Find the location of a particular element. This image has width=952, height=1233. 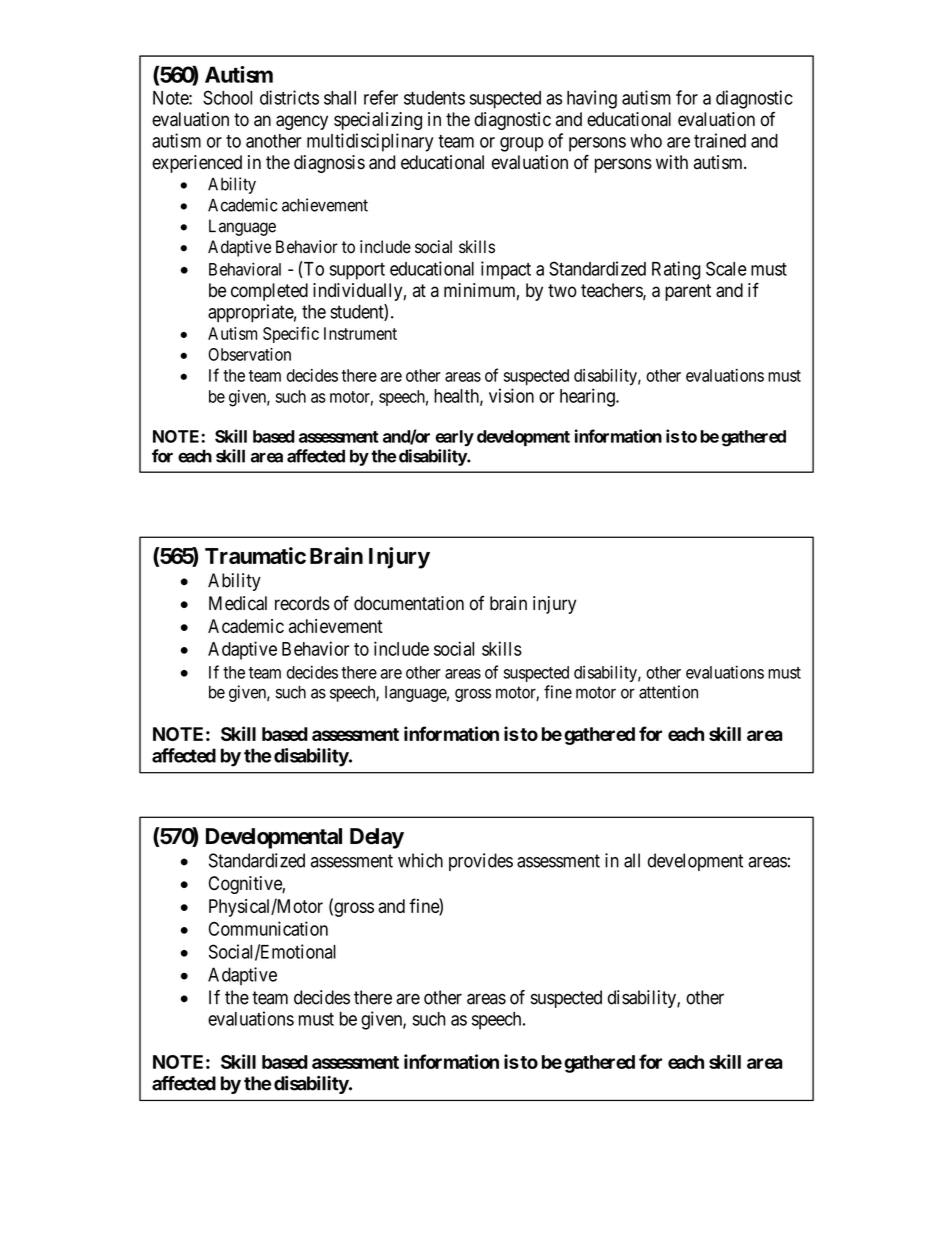

attention is located at coordinates (668, 692).
